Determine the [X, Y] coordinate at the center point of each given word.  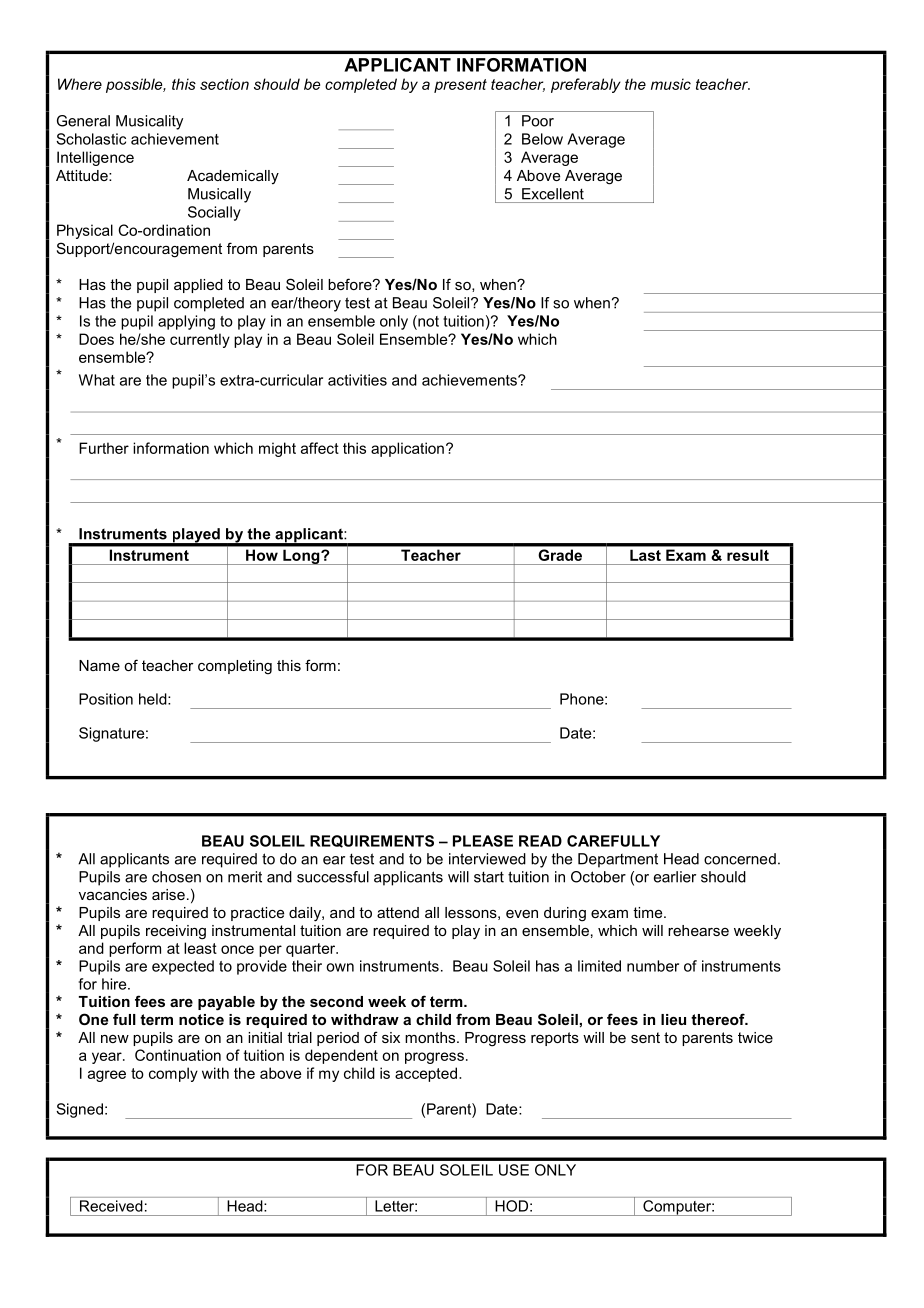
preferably [586, 85]
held [154, 699]
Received [111, 1206]
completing [235, 667]
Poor [538, 121]
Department [618, 860]
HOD [513, 1206]
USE [514, 1170]
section [224, 84]
